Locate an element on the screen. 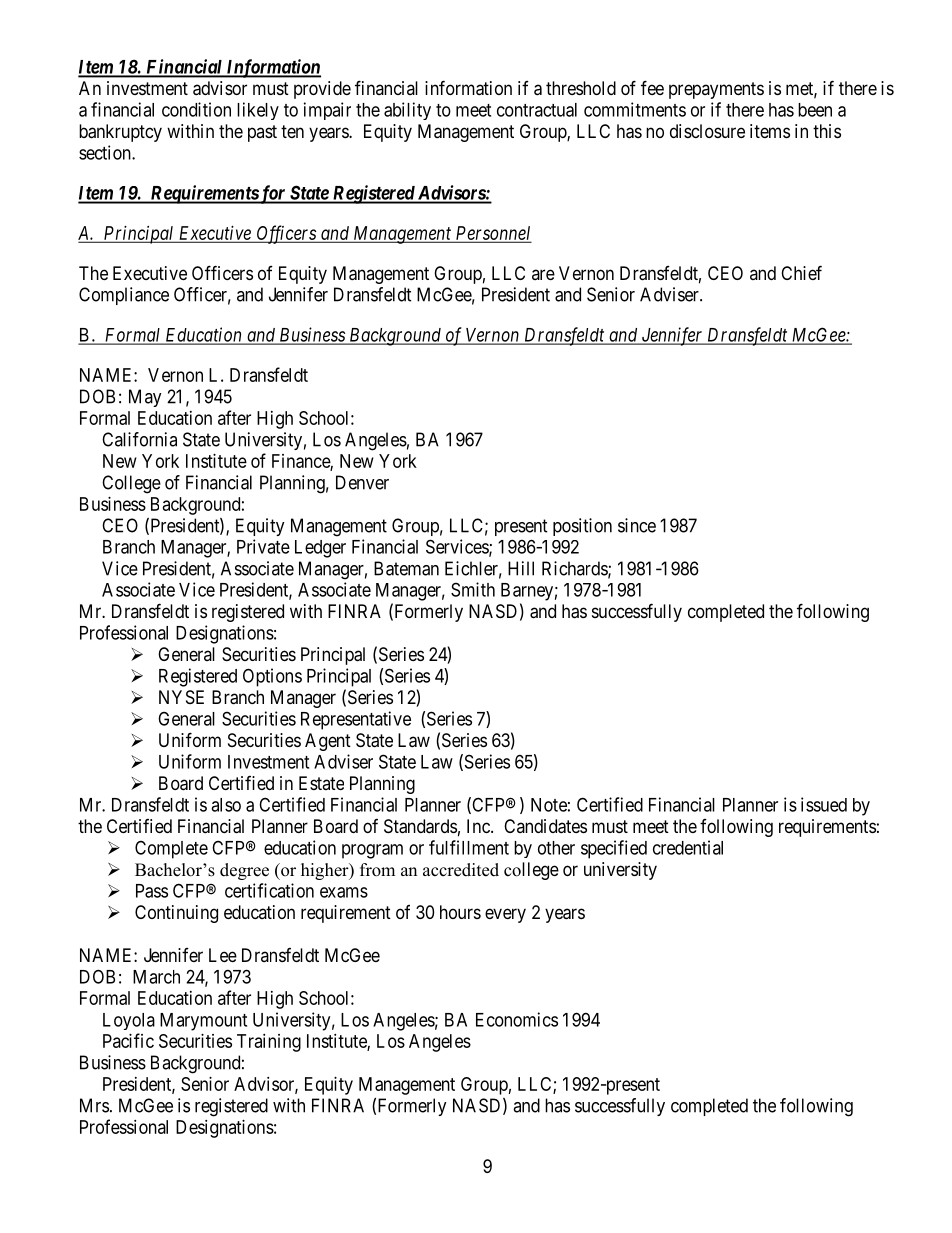  Chief is located at coordinates (801, 272).
